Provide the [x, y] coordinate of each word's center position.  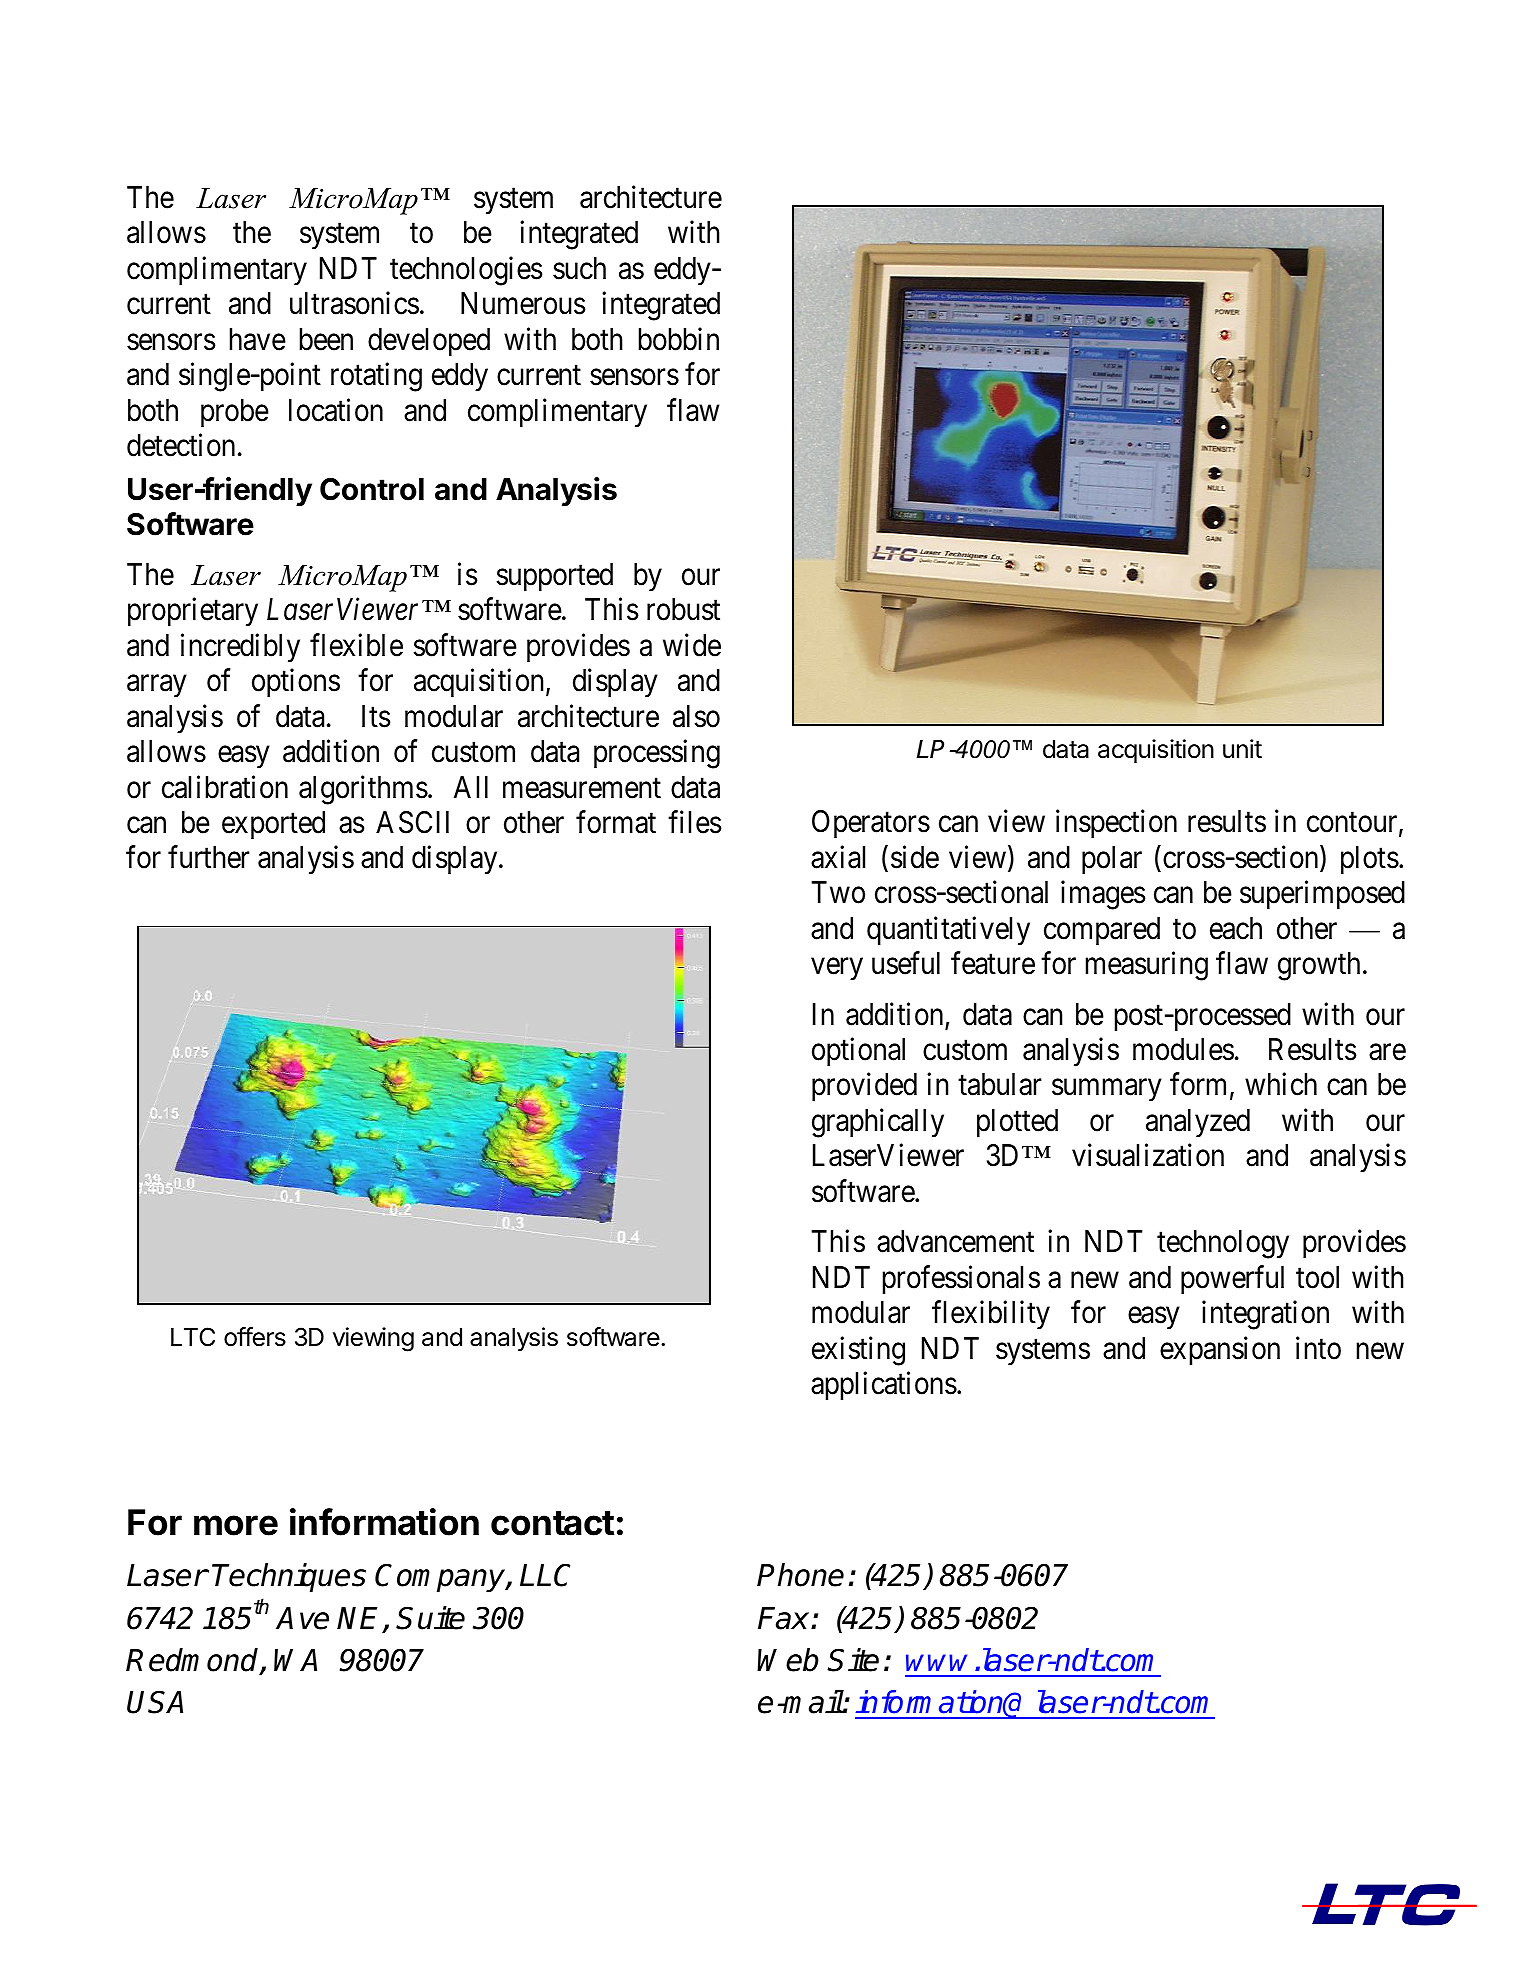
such [579, 268]
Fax [785, 1618]
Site [853, 1660]
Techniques [289, 1578]
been [326, 339]
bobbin [679, 339]
